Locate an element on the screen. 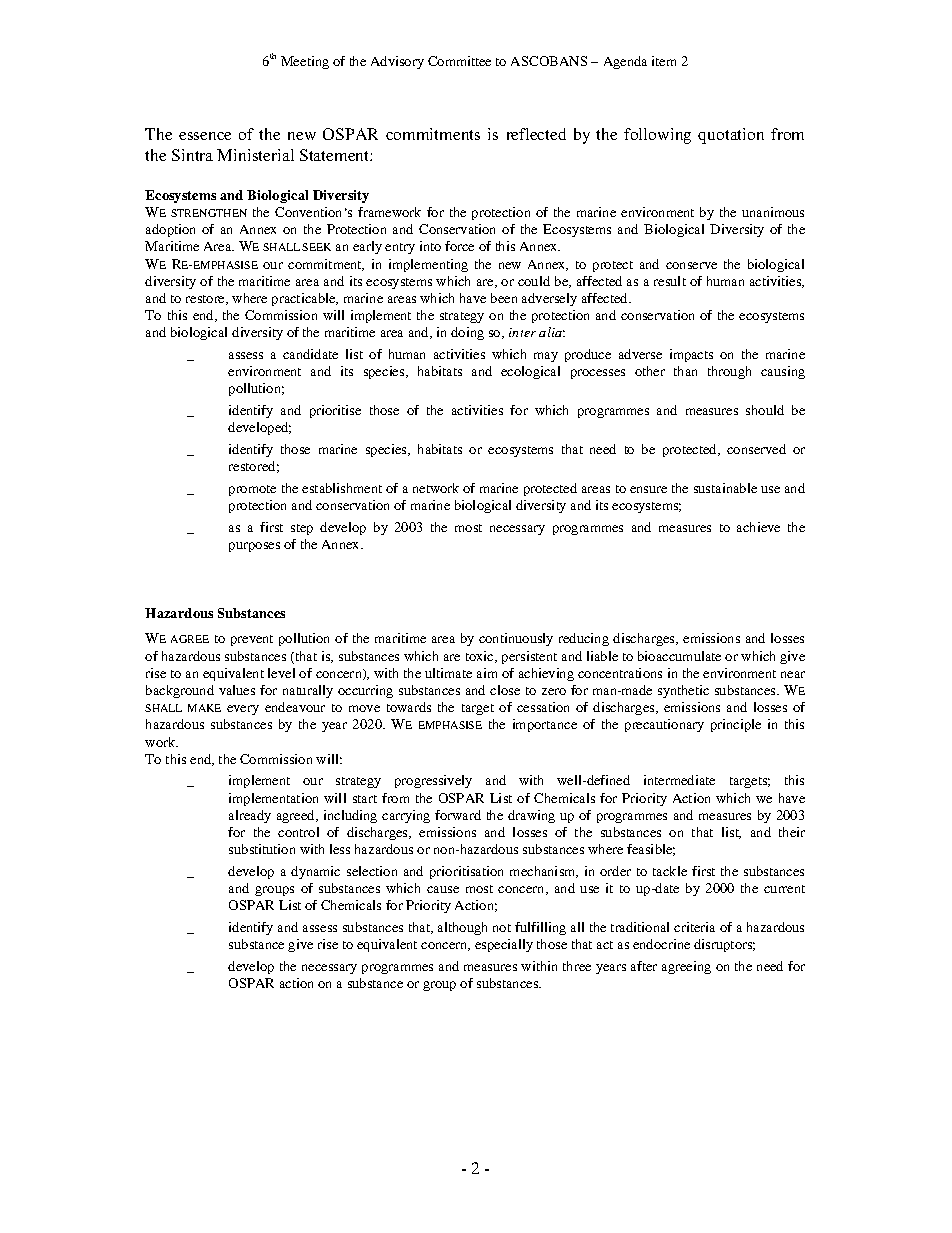 This screenshot has height=1233, width=952. result is located at coordinates (670, 281).
